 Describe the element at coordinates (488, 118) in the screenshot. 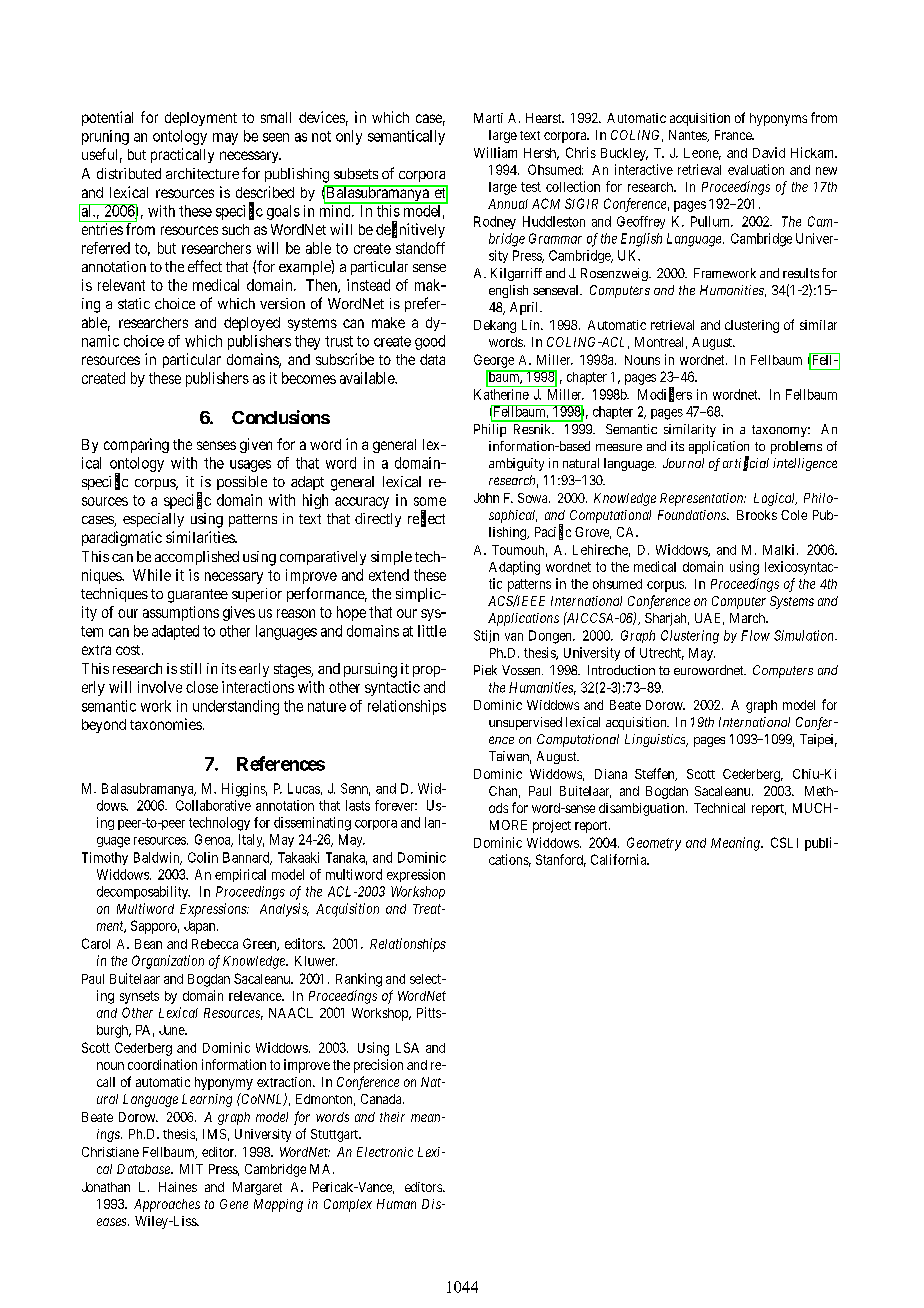

I see `Marti` at that location.
